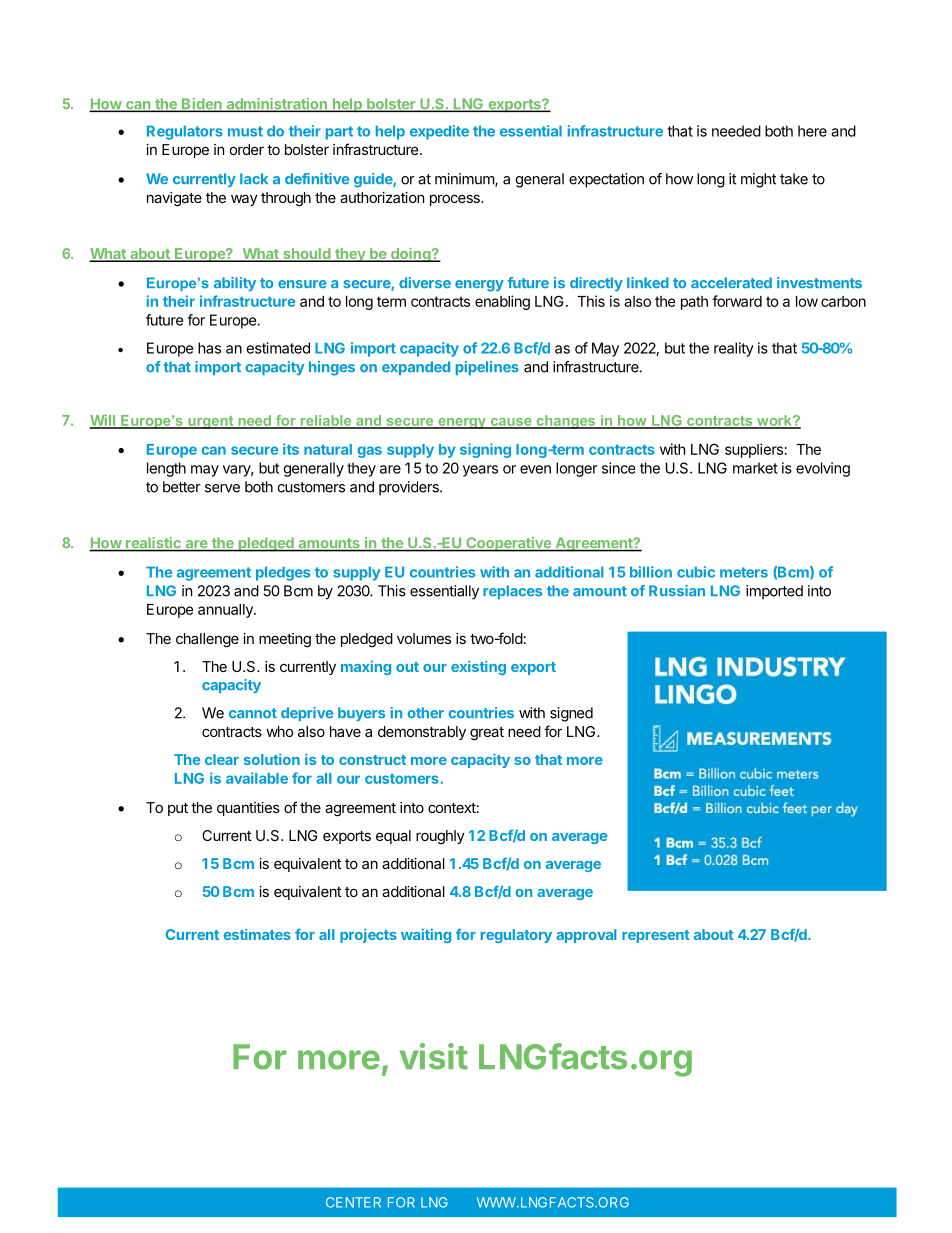 This page has height=1233, width=952. Describe the element at coordinates (755, 468) in the page. I see `market` at that location.
